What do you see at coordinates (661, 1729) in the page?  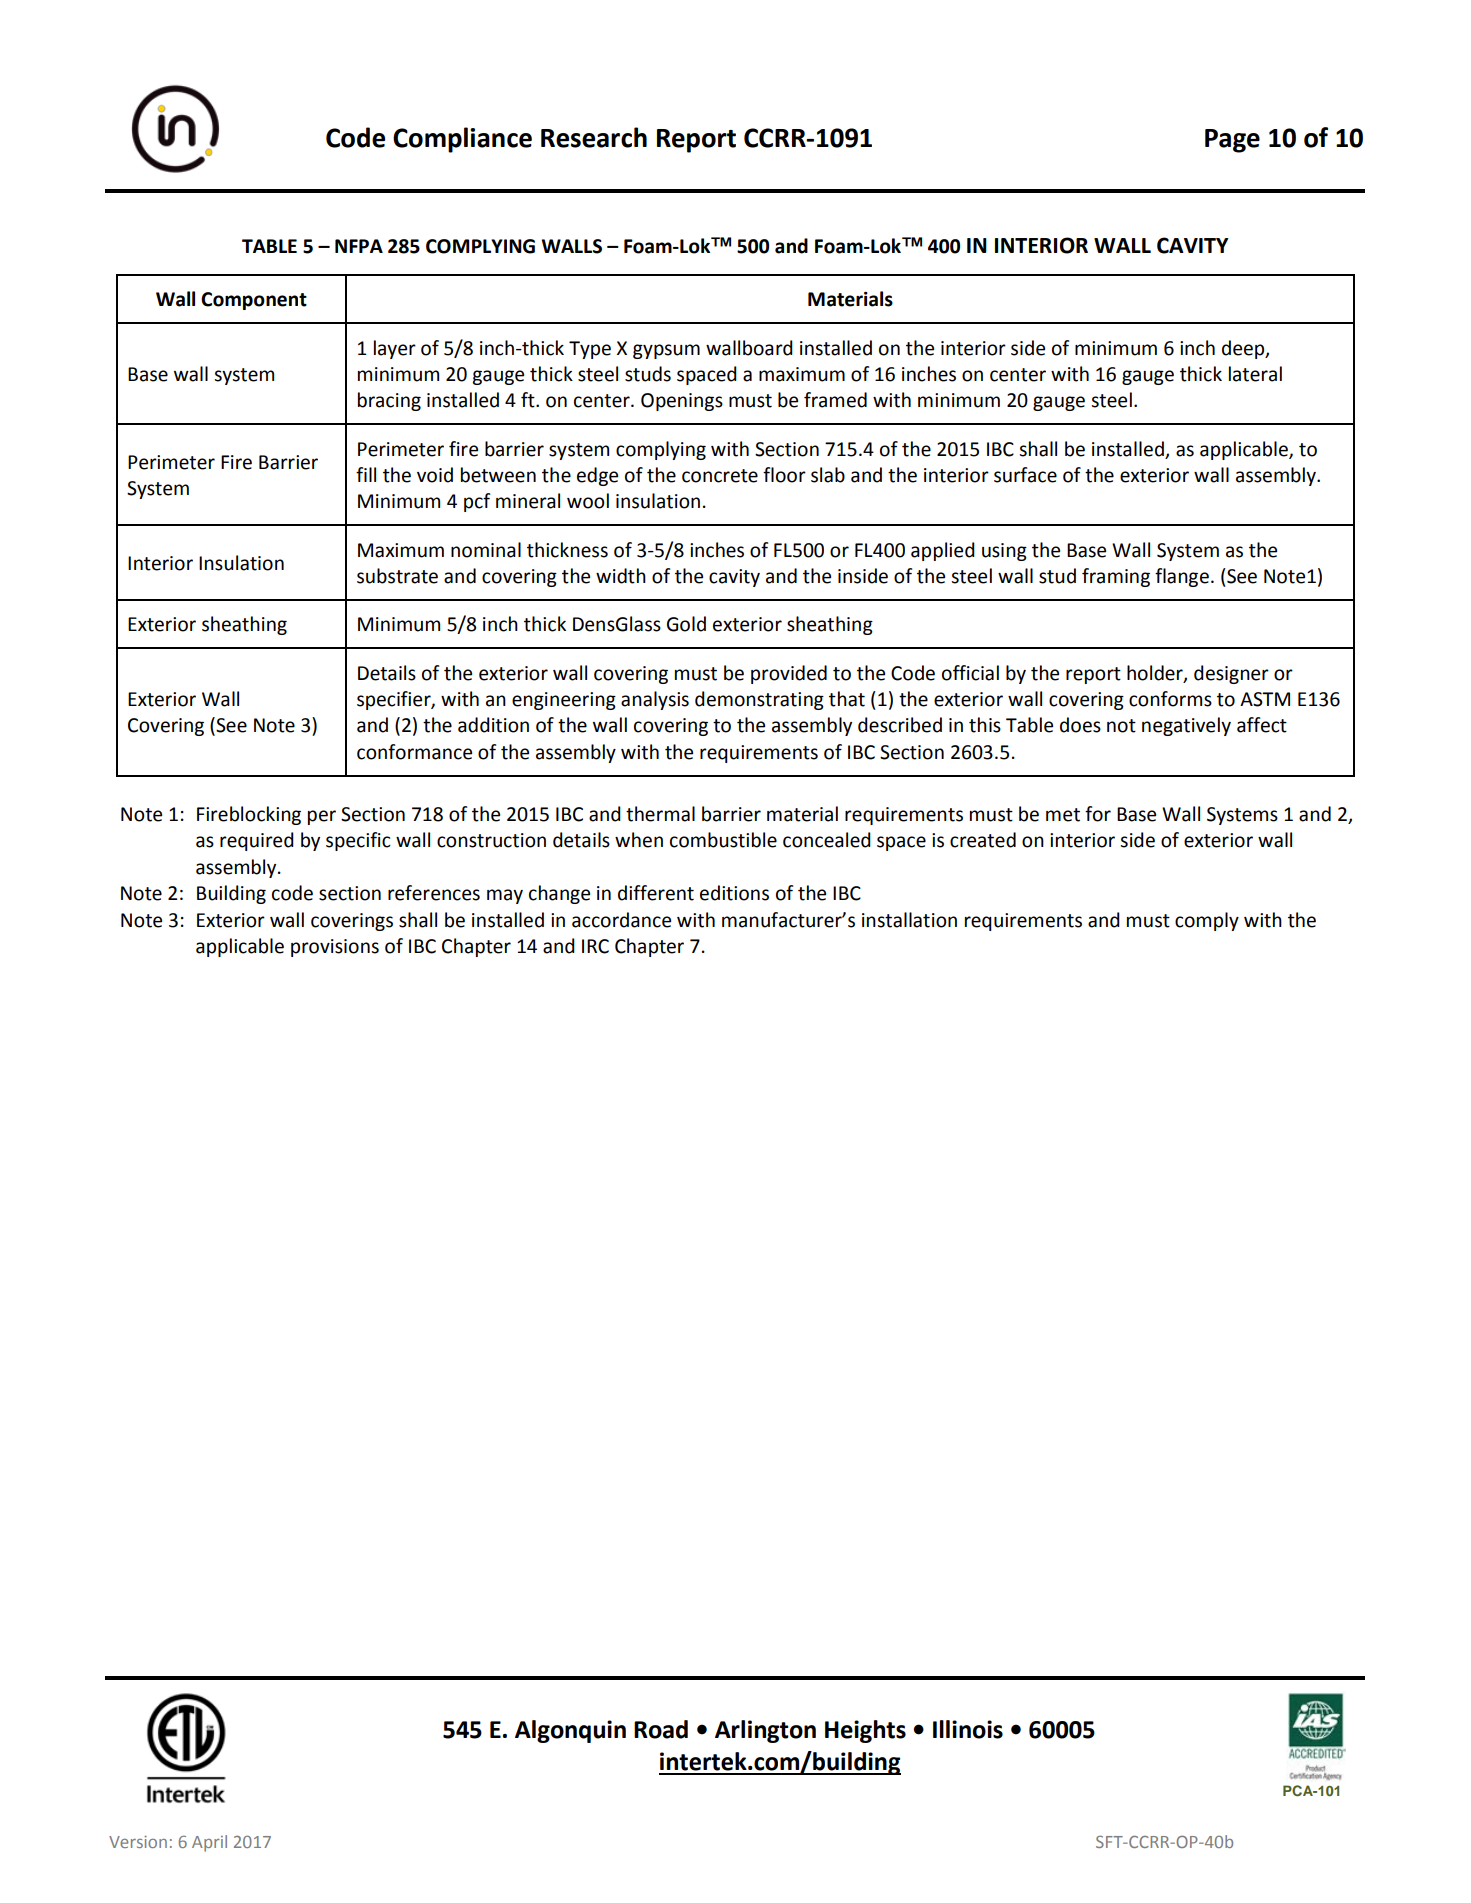 I see `Road` at bounding box center [661, 1729].
